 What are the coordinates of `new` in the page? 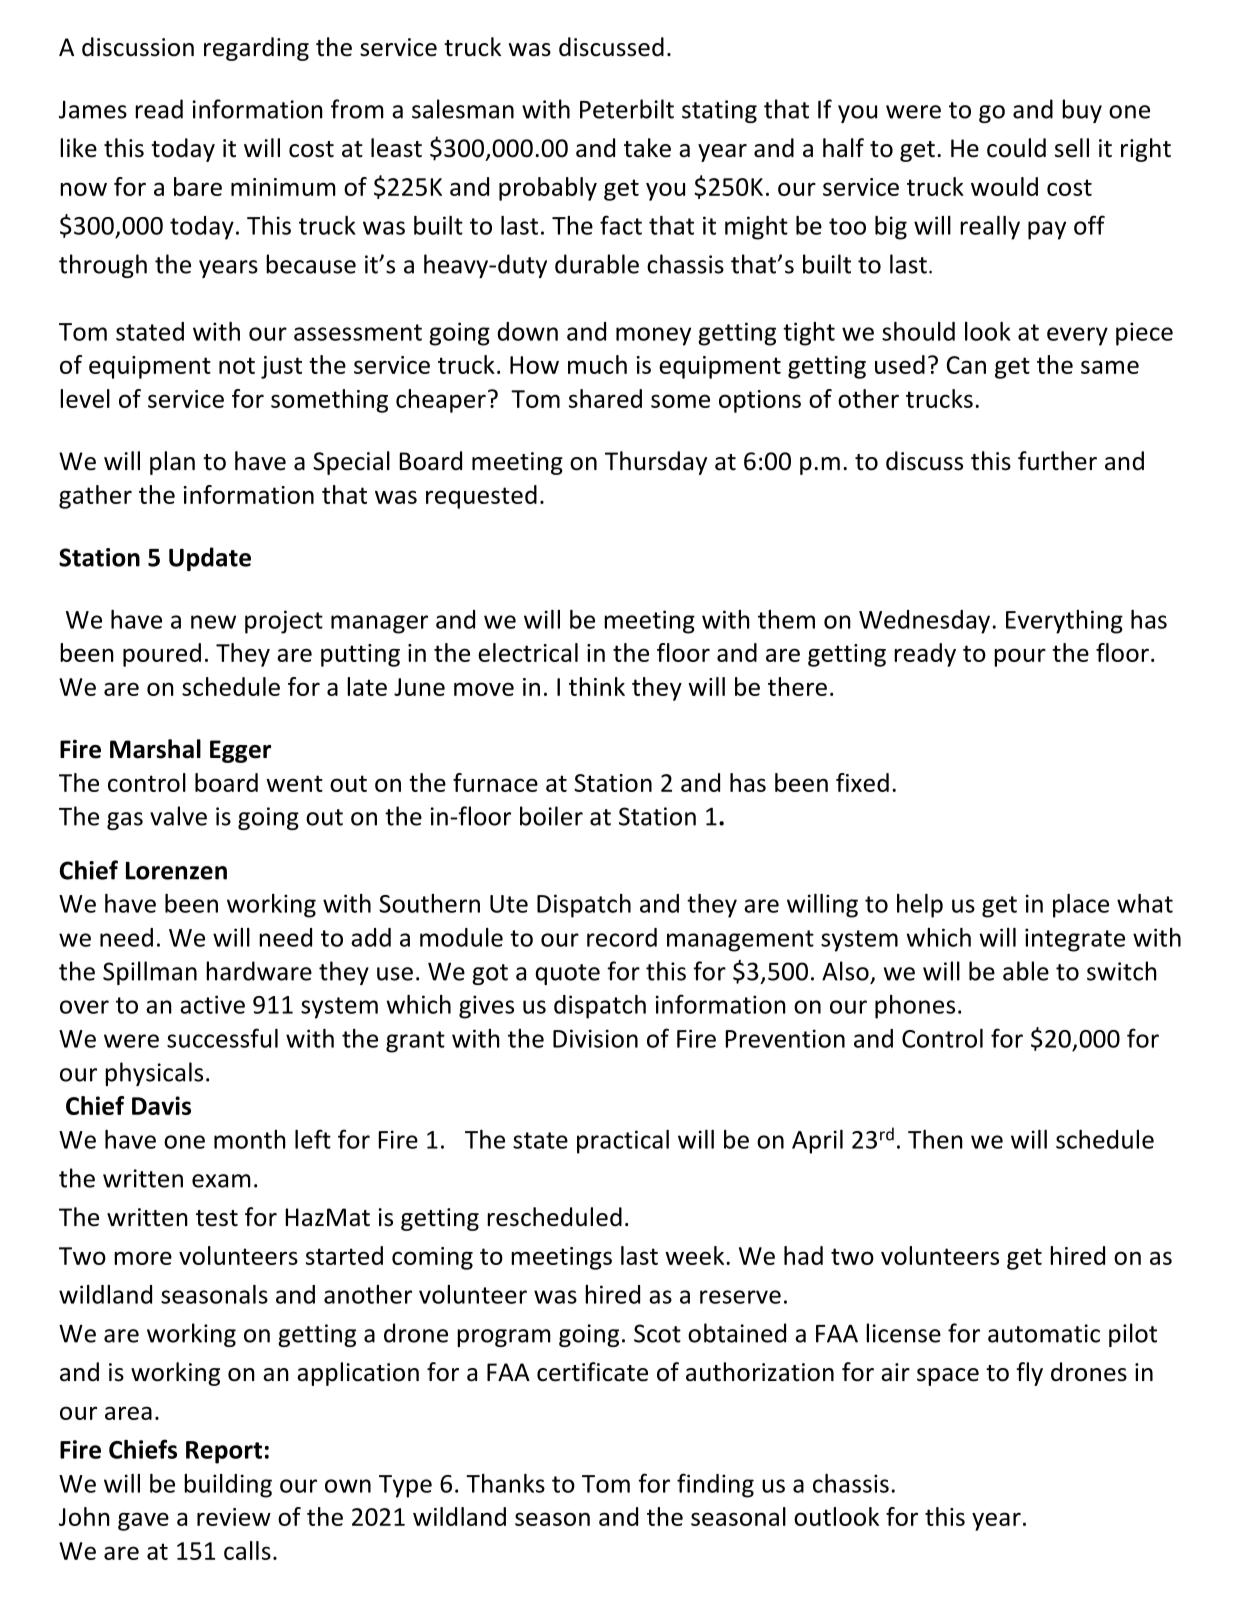 It's located at (213, 622).
